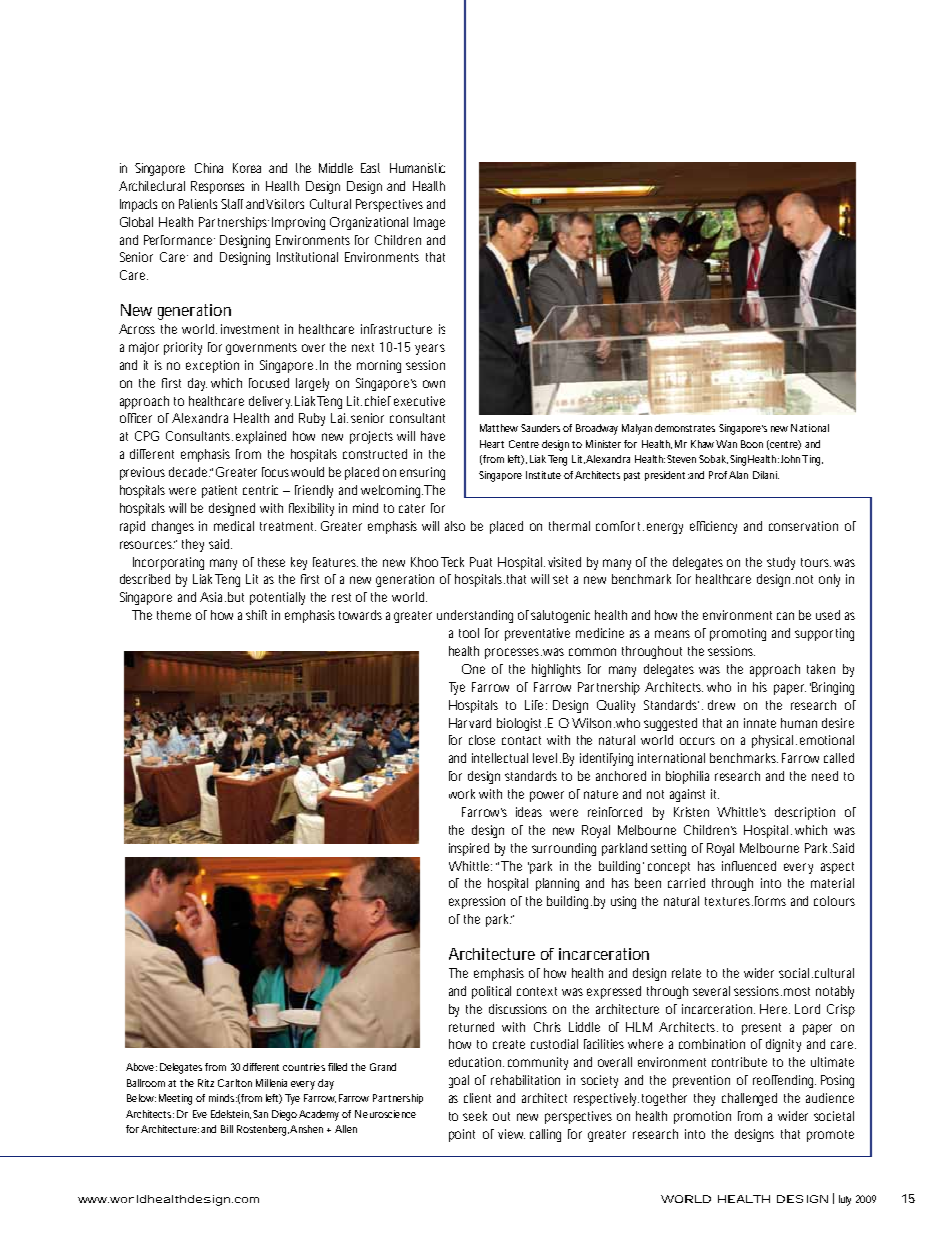  Describe the element at coordinates (752, 444) in the screenshot. I see `Boon` at that location.
